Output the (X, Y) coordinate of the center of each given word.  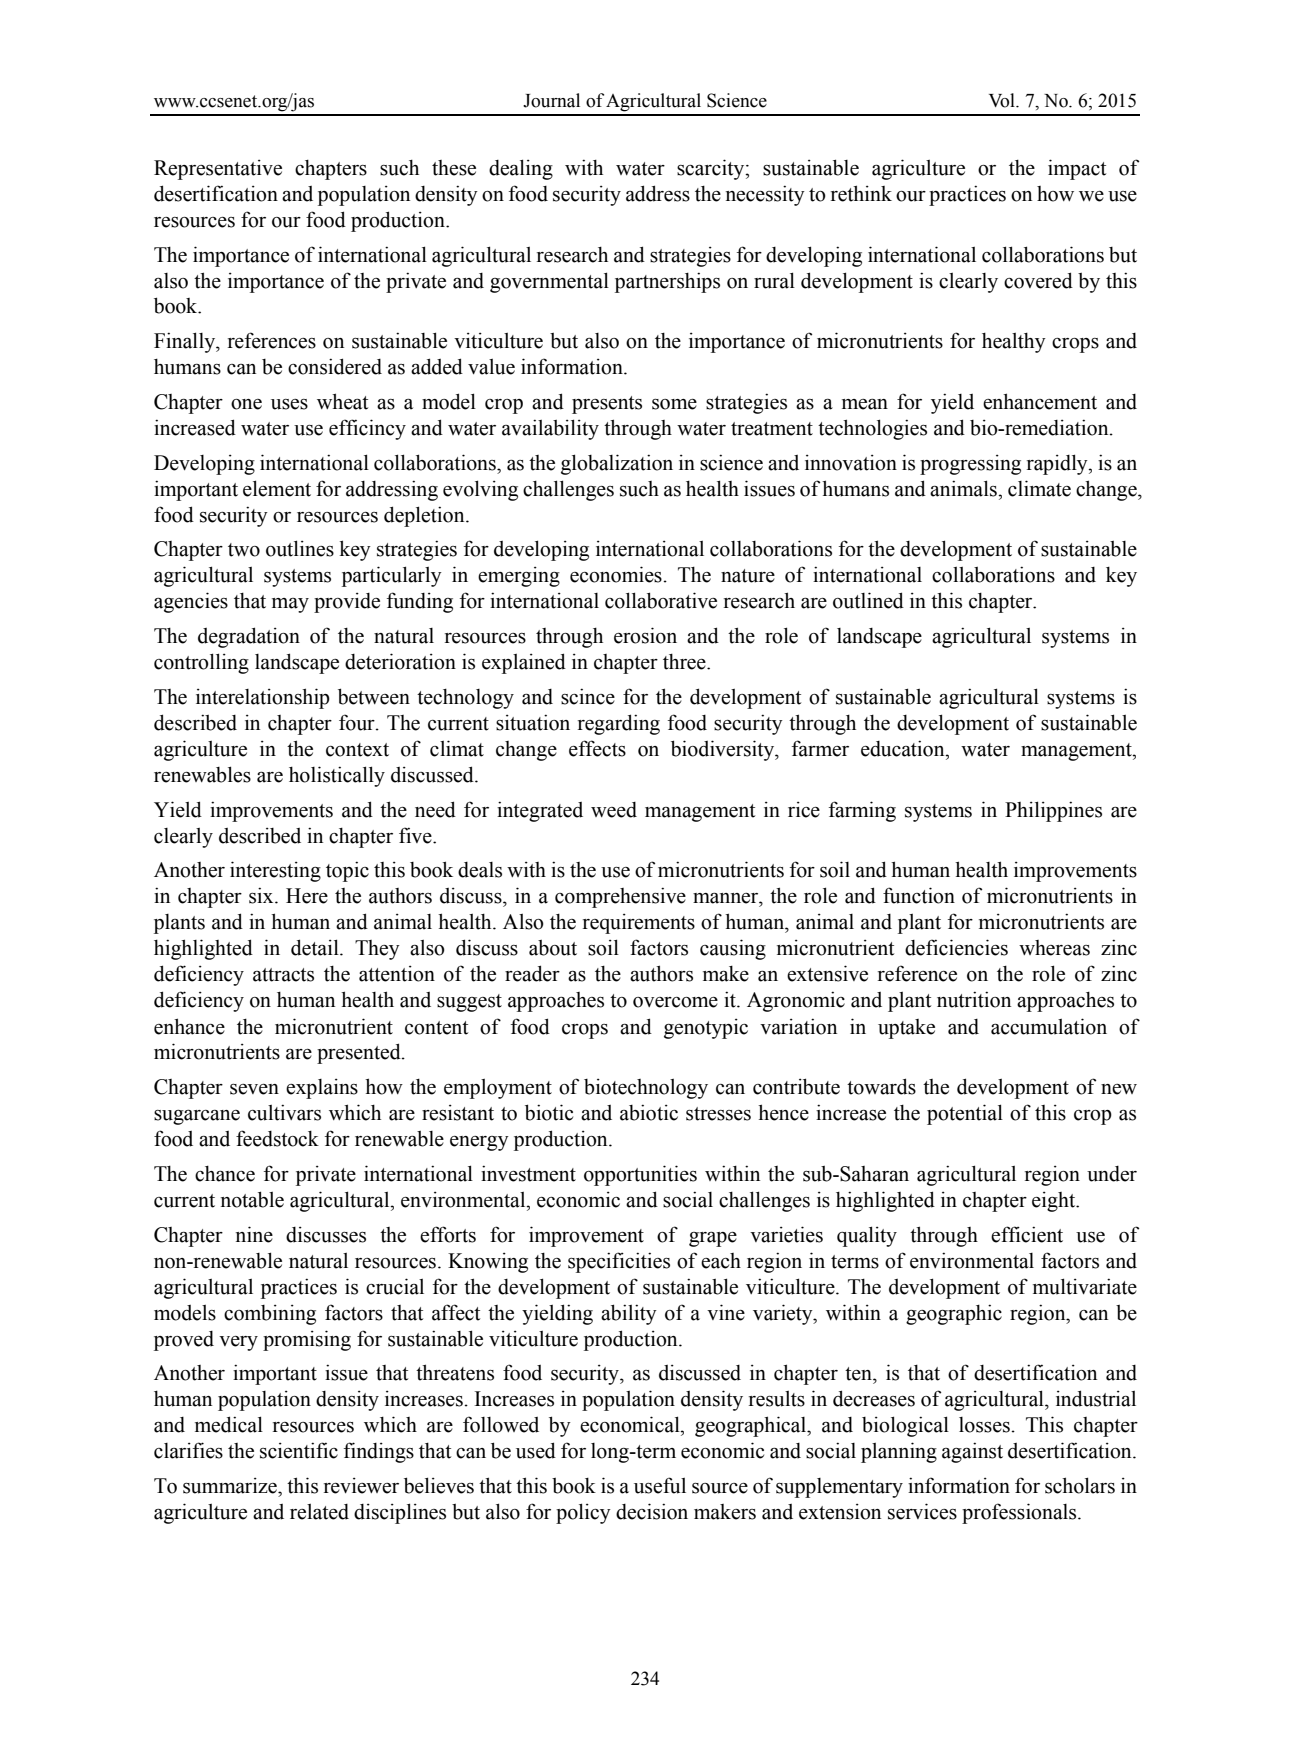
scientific (299, 1450)
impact (1077, 169)
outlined (868, 600)
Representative (218, 169)
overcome (675, 1002)
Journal (551, 100)
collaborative (661, 600)
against (972, 1452)
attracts (283, 975)
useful (660, 1485)
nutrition (974, 999)
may (290, 605)
